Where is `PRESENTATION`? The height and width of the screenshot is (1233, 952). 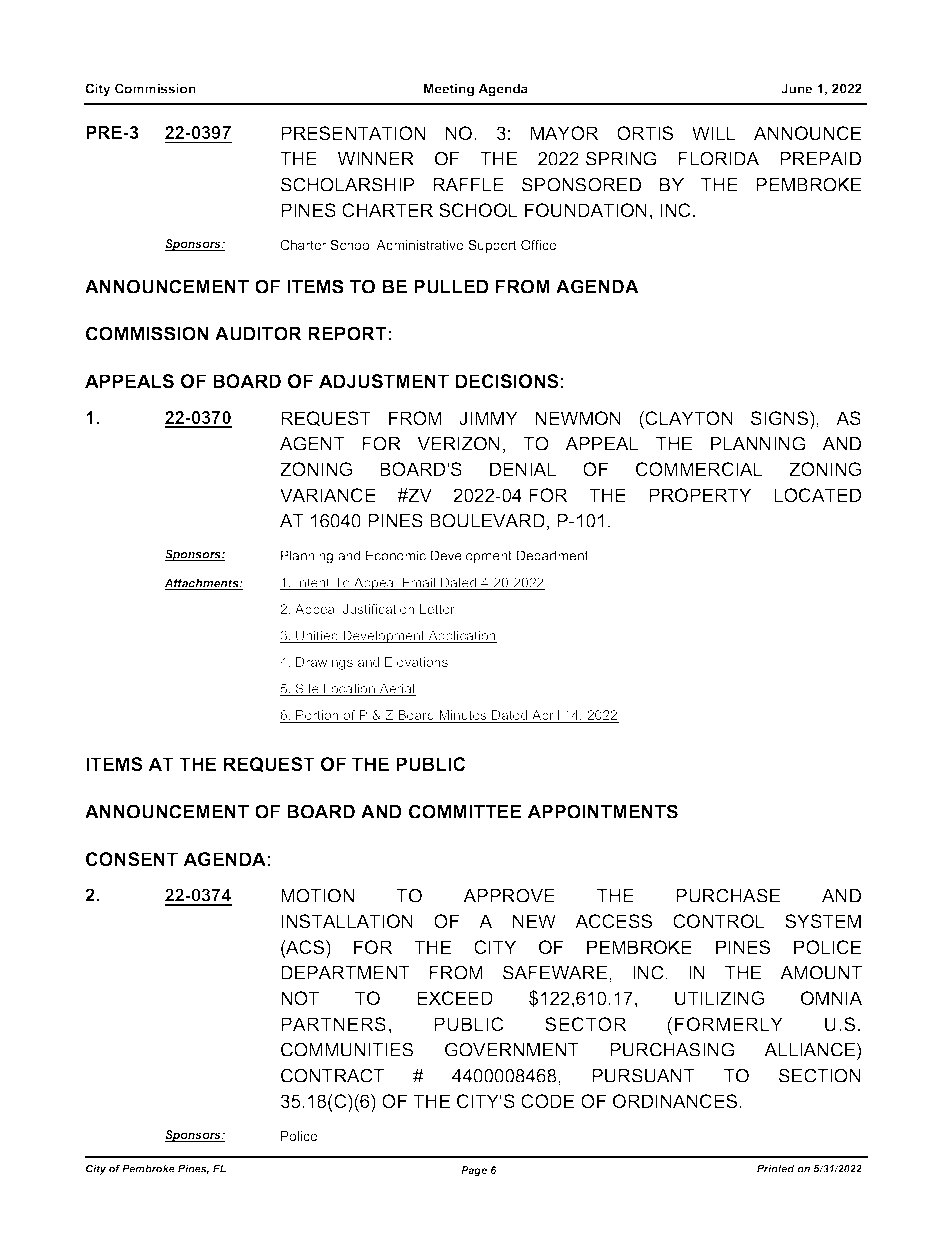
PRESENTATION is located at coordinates (353, 133).
